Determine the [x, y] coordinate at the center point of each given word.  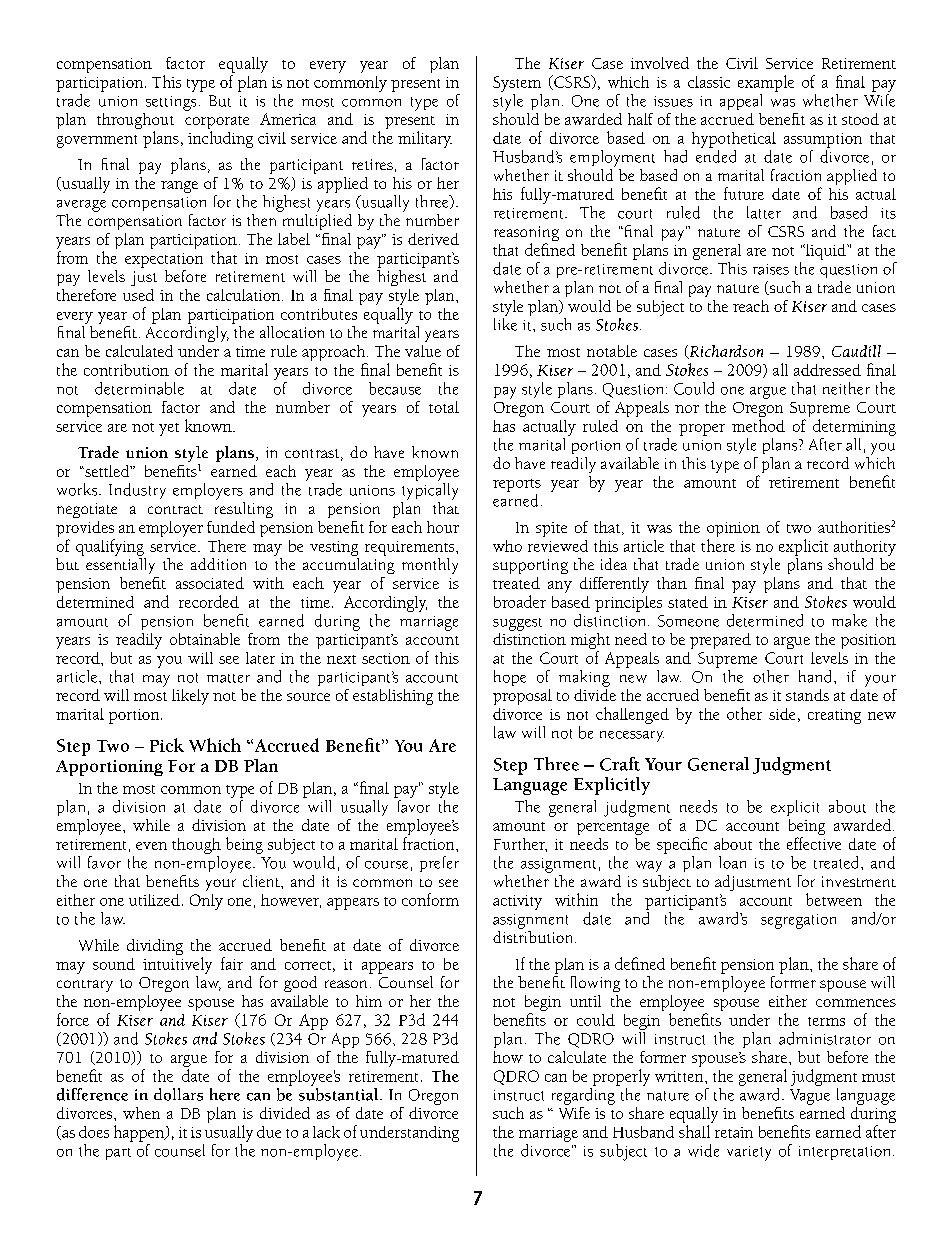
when [141, 1113]
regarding [583, 1096]
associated [210, 583]
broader [520, 601]
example [766, 83]
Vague [810, 1097]
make [849, 620]
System [517, 84]
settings [171, 103]
